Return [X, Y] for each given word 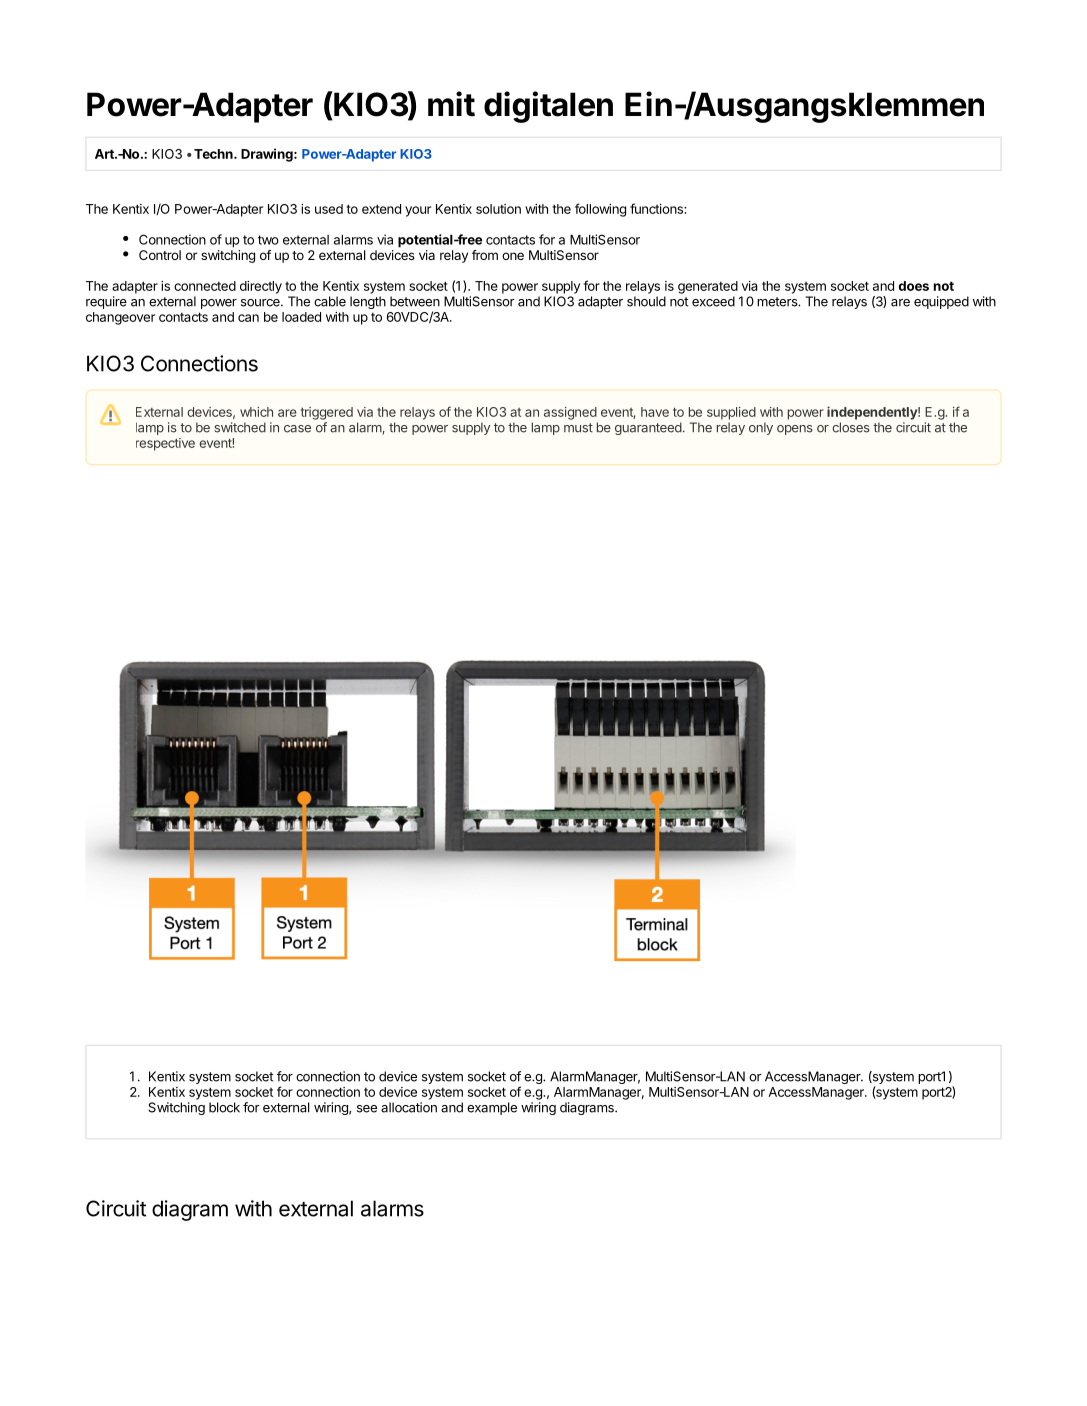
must [578, 428]
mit [451, 104]
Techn [214, 154]
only [761, 428]
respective [165, 444]
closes [851, 427]
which [256, 412]
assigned [570, 413]
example [492, 1108]
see [367, 1109]
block [224, 1107]
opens [795, 430]
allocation [409, 1107]
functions [657, 208]
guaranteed [648, 428]
